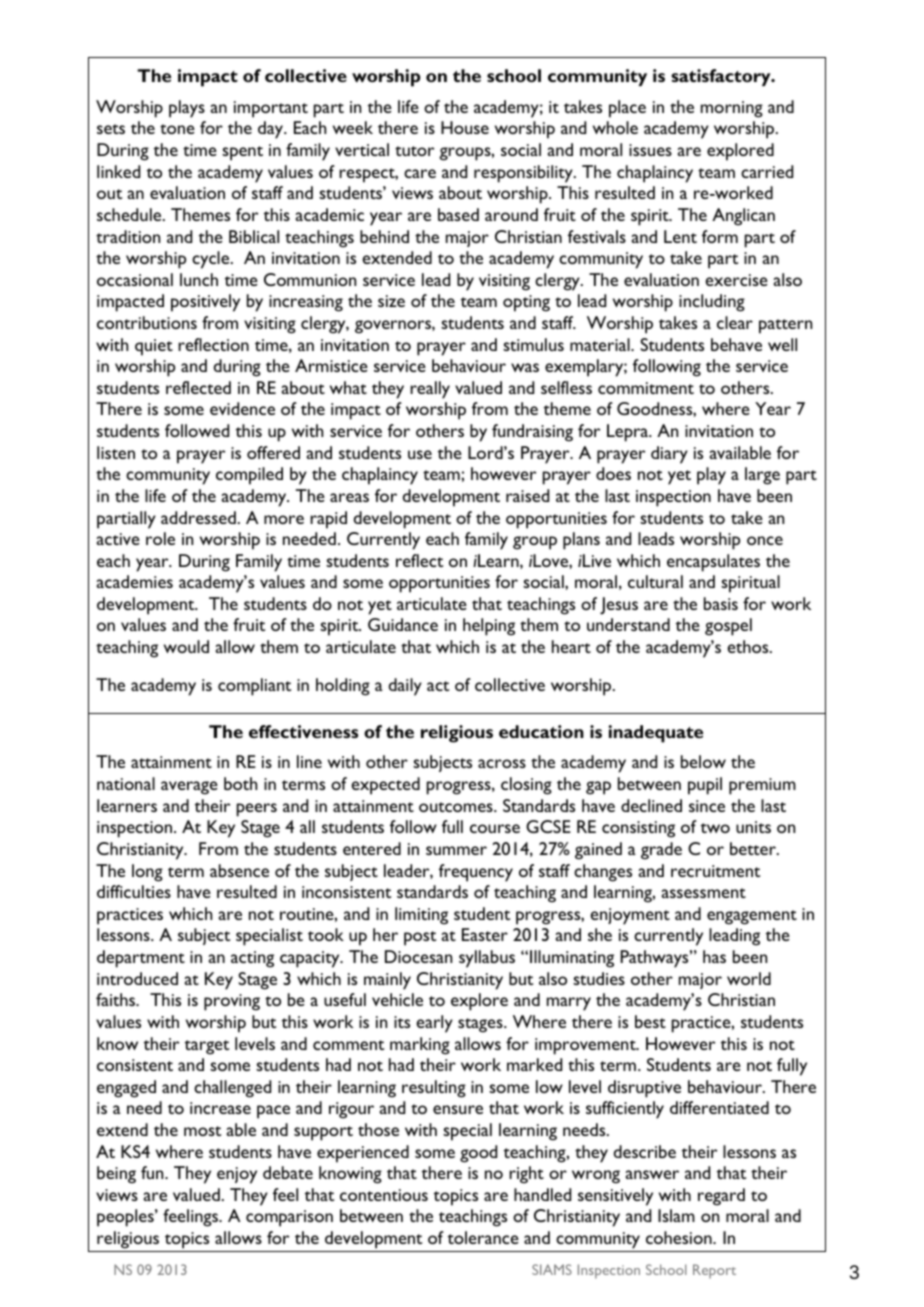 This page has height=1307, width=924. What do you see at coordinates (465, 127) in the page?
I see `House` at bounding box center [465, 127].
